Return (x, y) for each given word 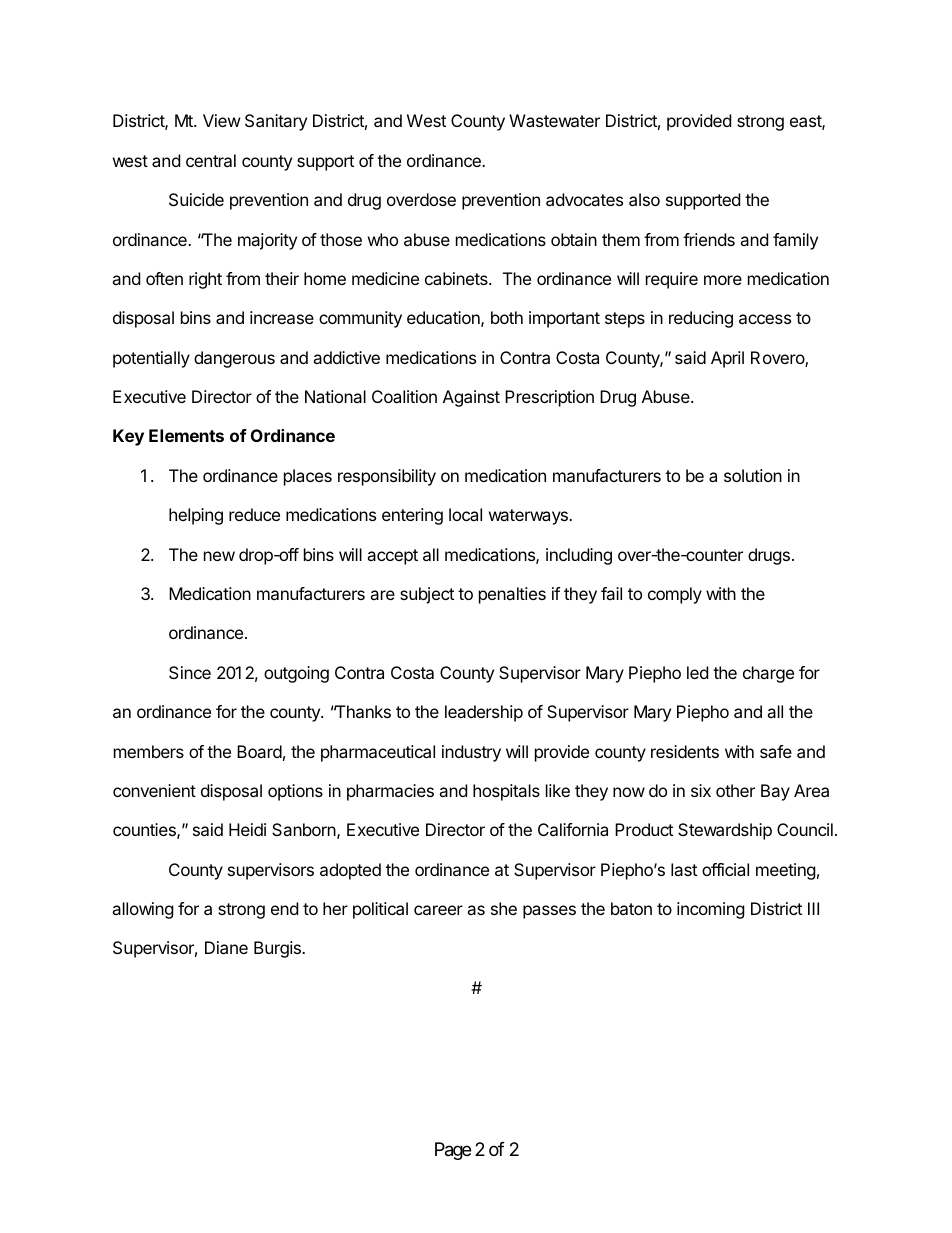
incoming (711, 910)
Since (190, 672)
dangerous (234, 359)
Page (453, 1151)
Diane (226, 947)
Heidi (247, 829)
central (211, 160)
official (725, 869)
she (504, 908)
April (727, 359)
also (644, 199)
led (697, 672)
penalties (512, 595)
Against (471, 398)
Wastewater (554, 120)
